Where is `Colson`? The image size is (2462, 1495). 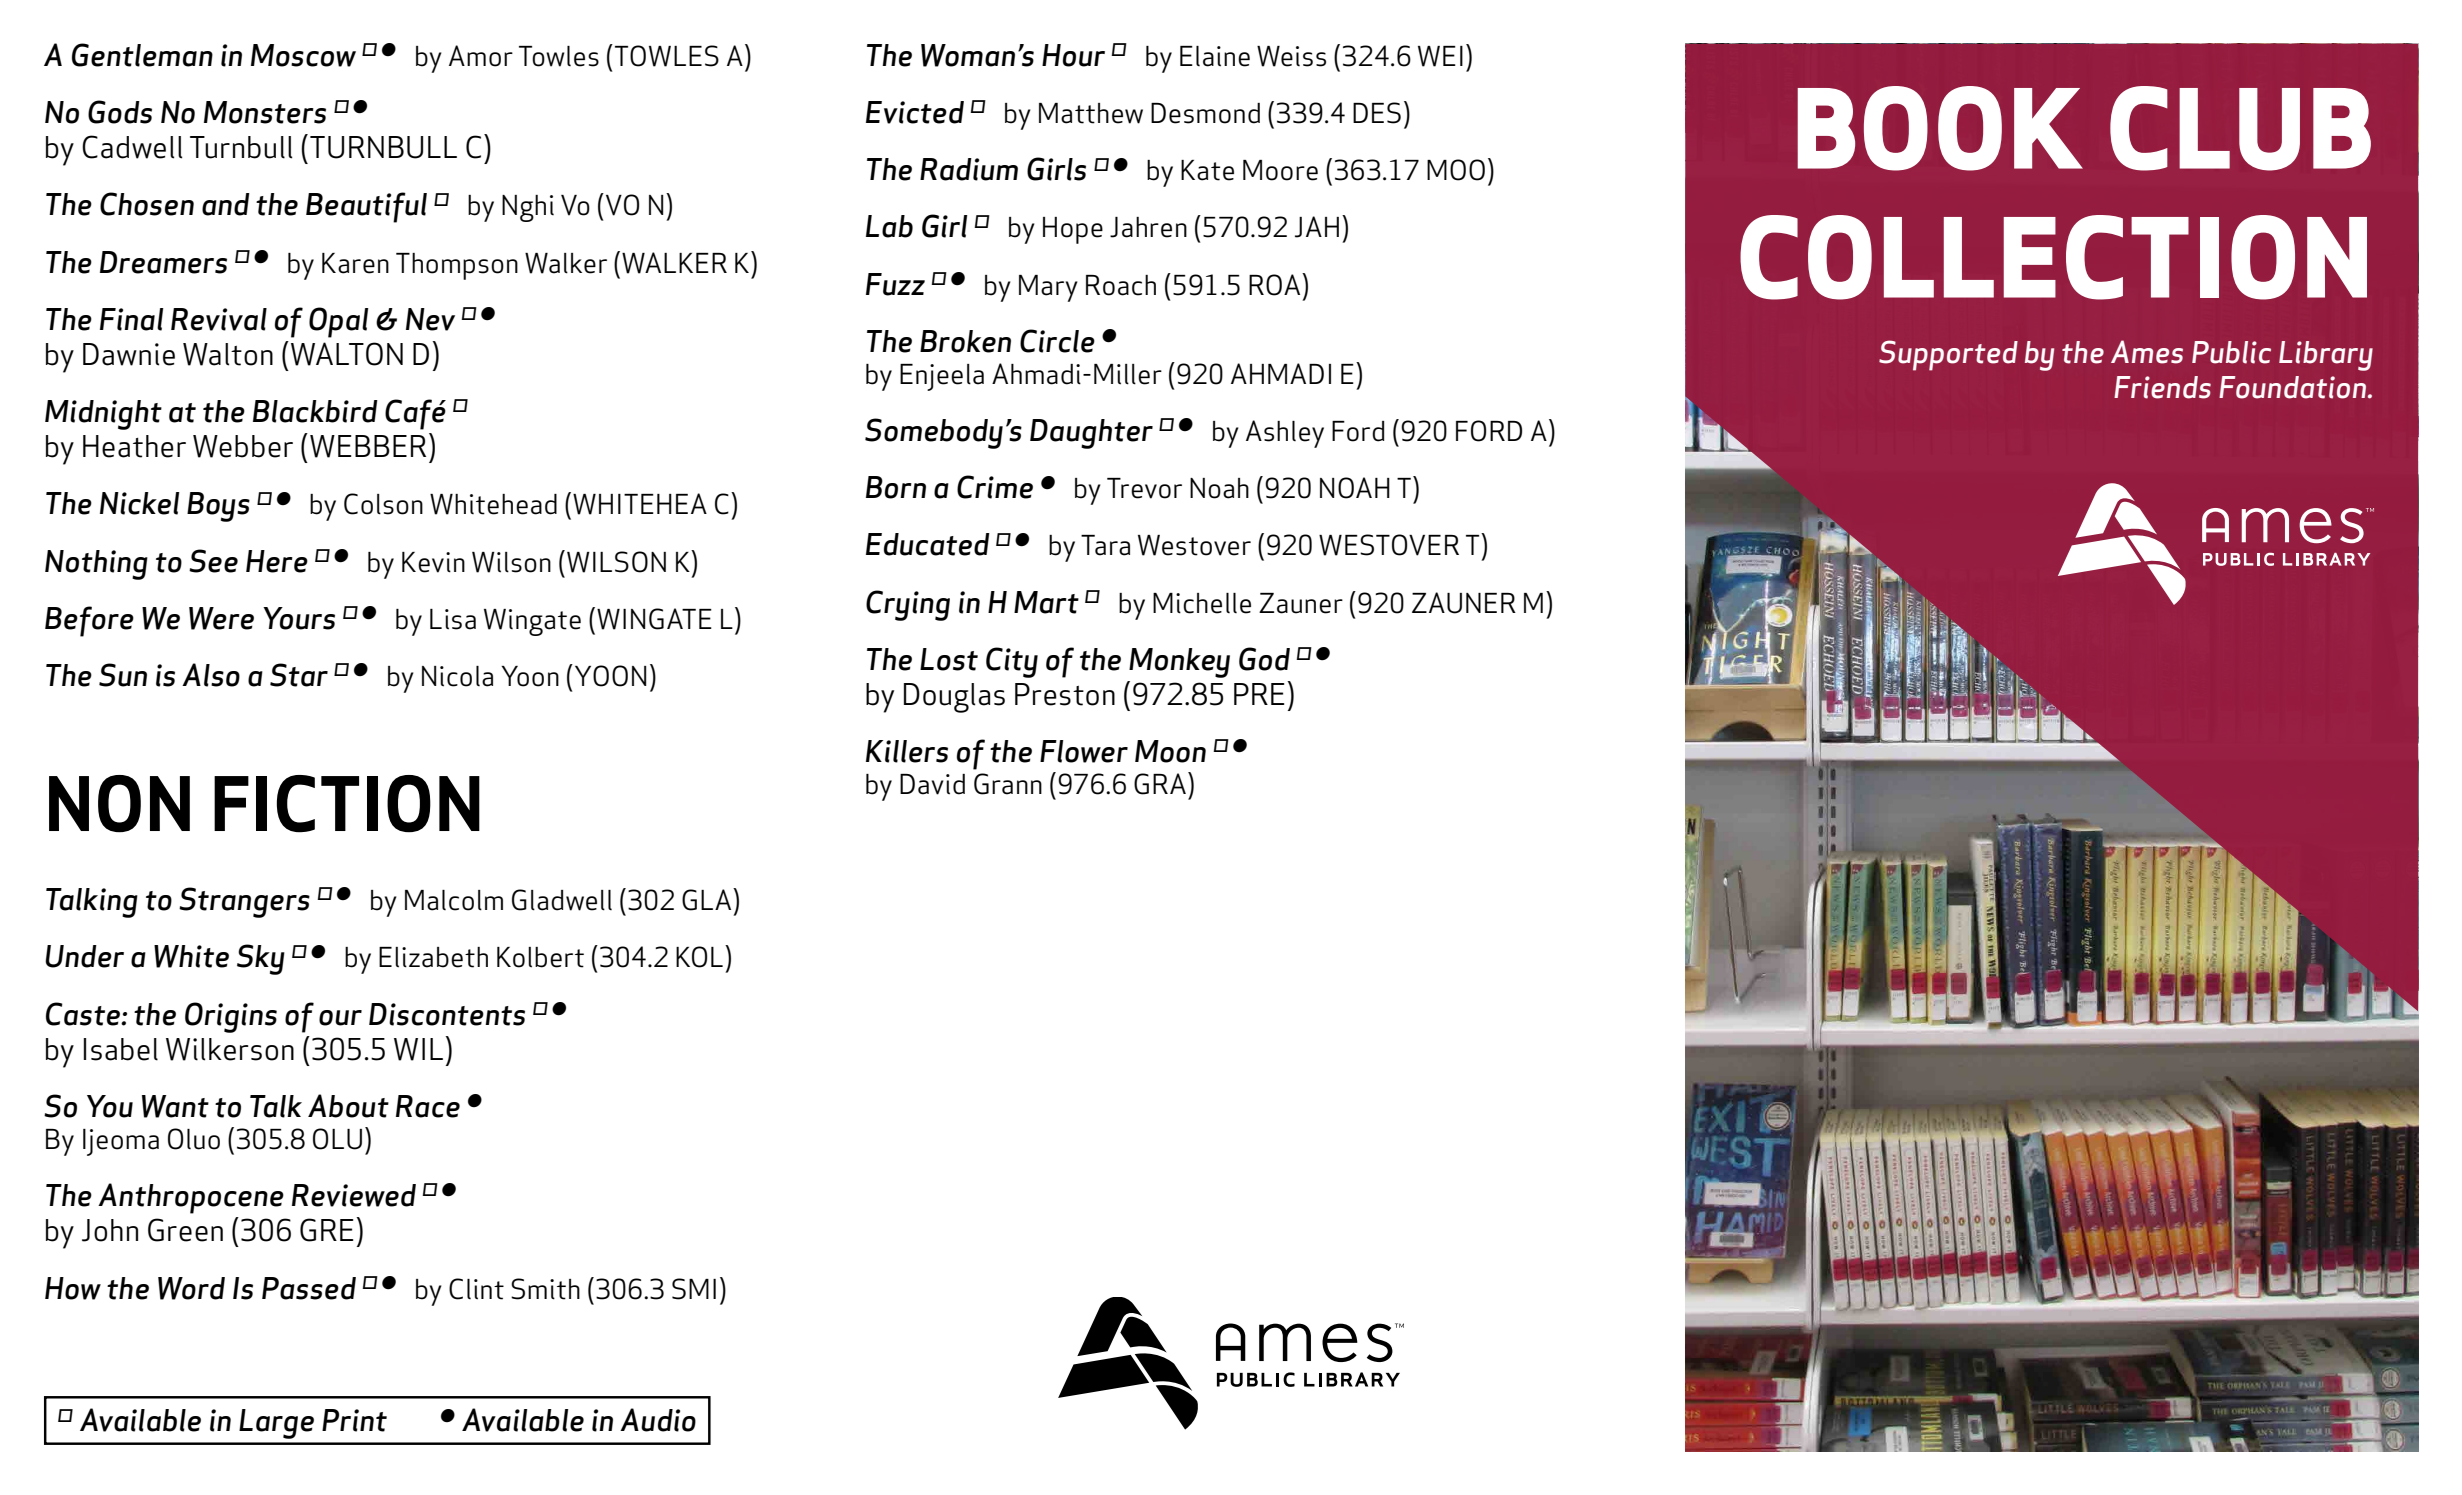
Colson is located at coordinates (383, 504).
